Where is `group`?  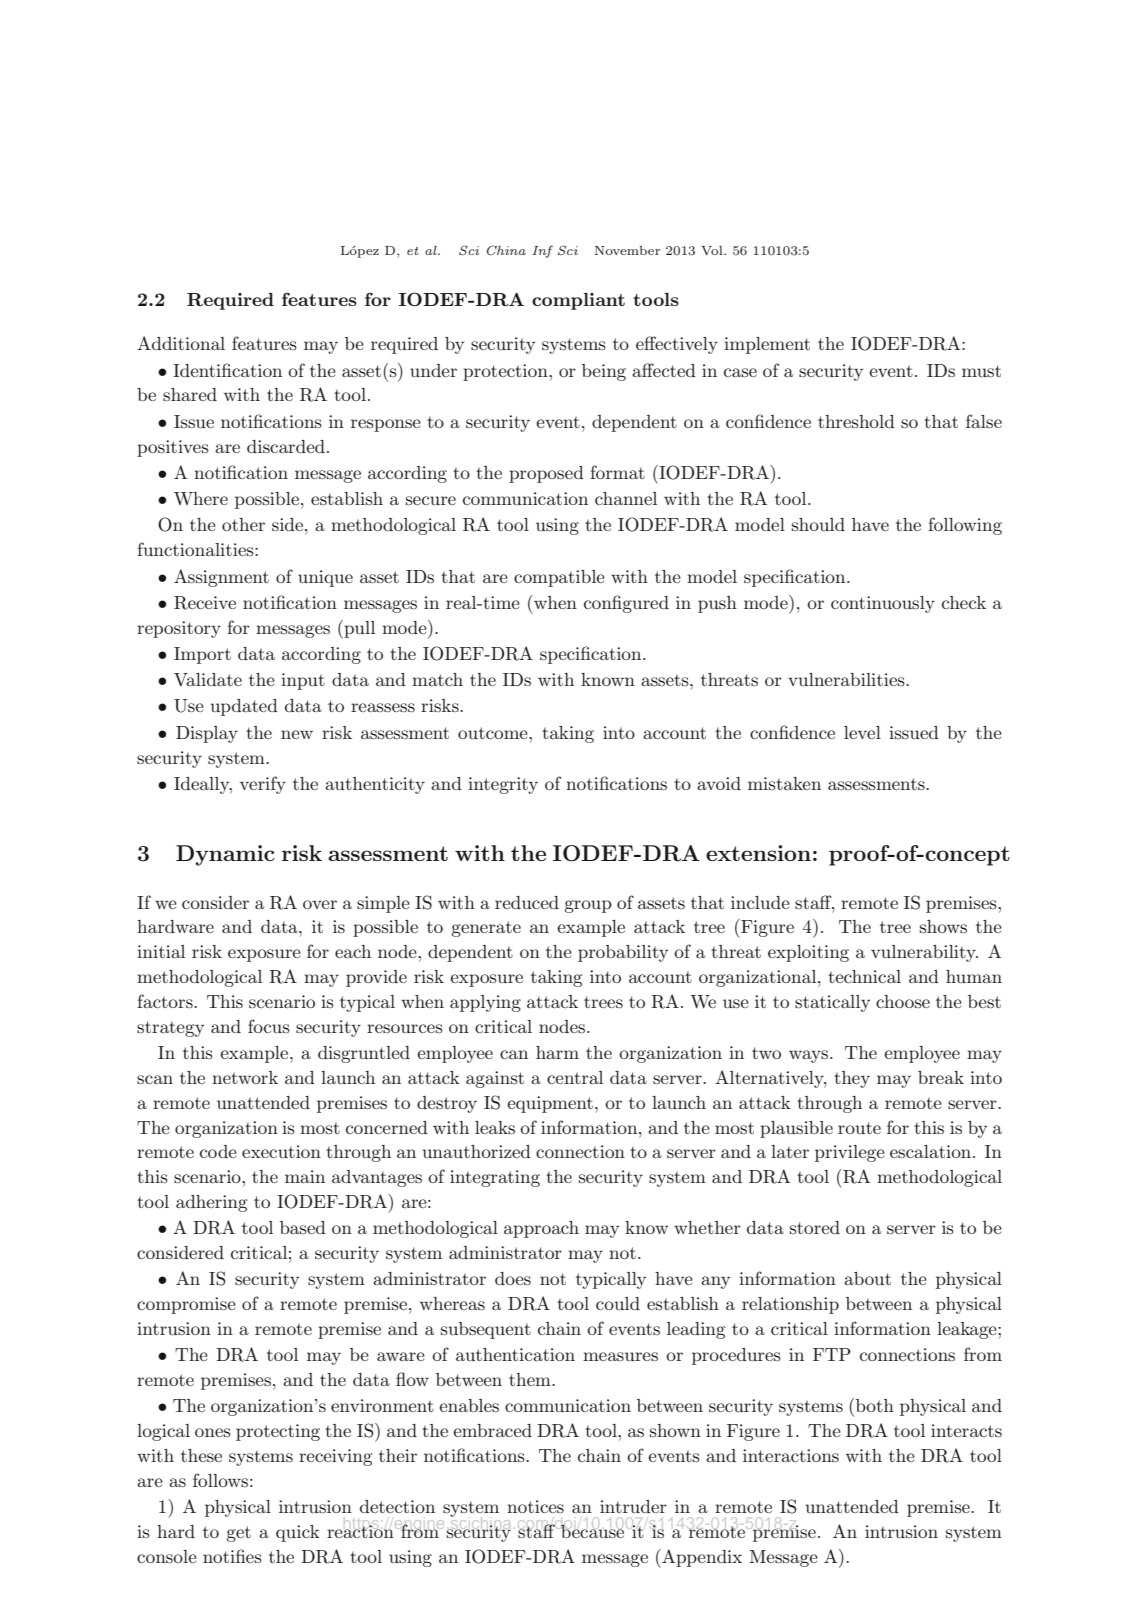 group is located at coordinates (588, 906).
